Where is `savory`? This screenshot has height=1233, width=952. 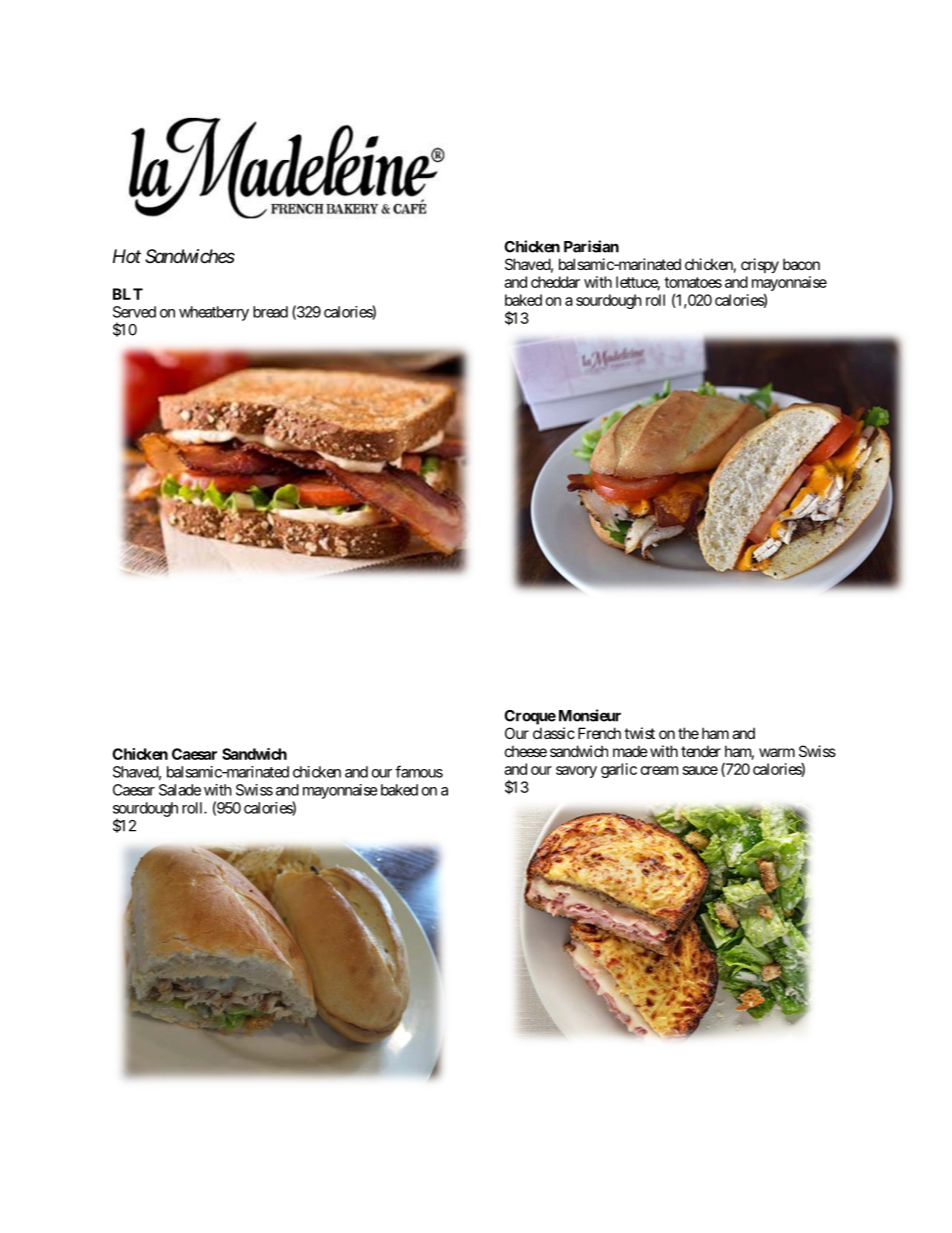 savory is located at coordinates (576, 772).
